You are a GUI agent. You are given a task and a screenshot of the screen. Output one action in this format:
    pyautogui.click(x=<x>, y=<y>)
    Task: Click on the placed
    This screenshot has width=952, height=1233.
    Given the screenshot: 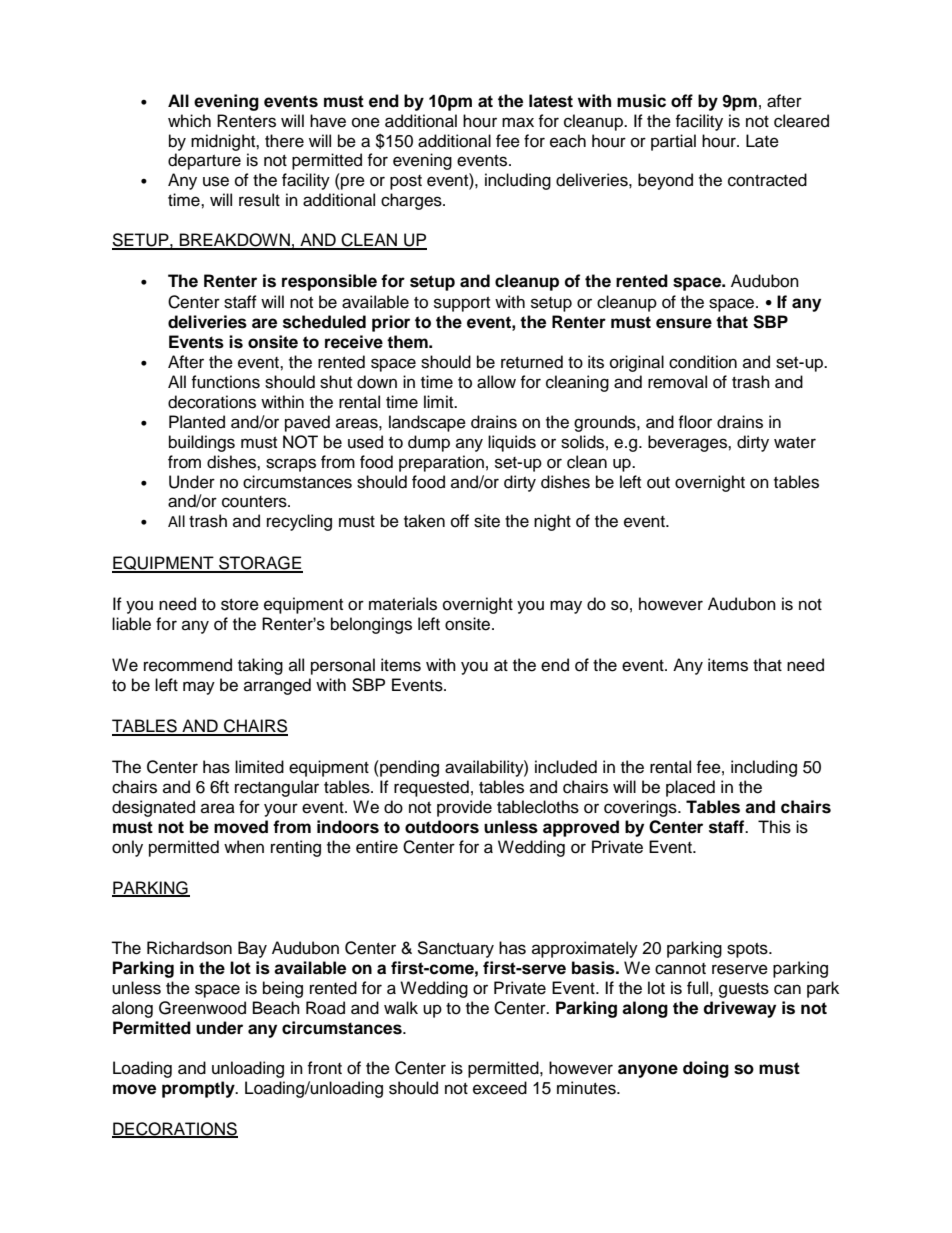 What is the action you would take?
    pyautogui.click(x=690, y=788)
